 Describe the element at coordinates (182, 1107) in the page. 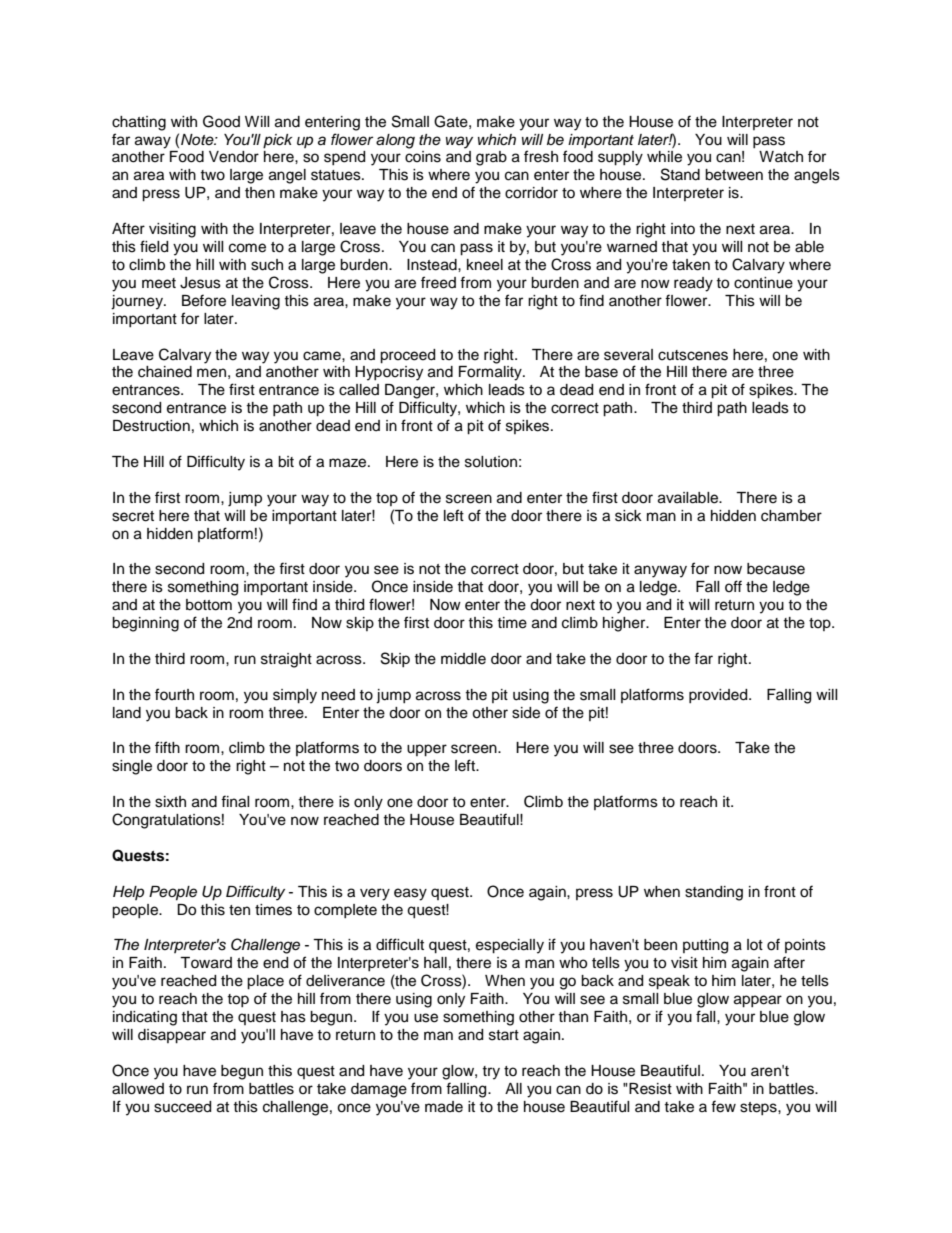

I see `succeed` at that location.
